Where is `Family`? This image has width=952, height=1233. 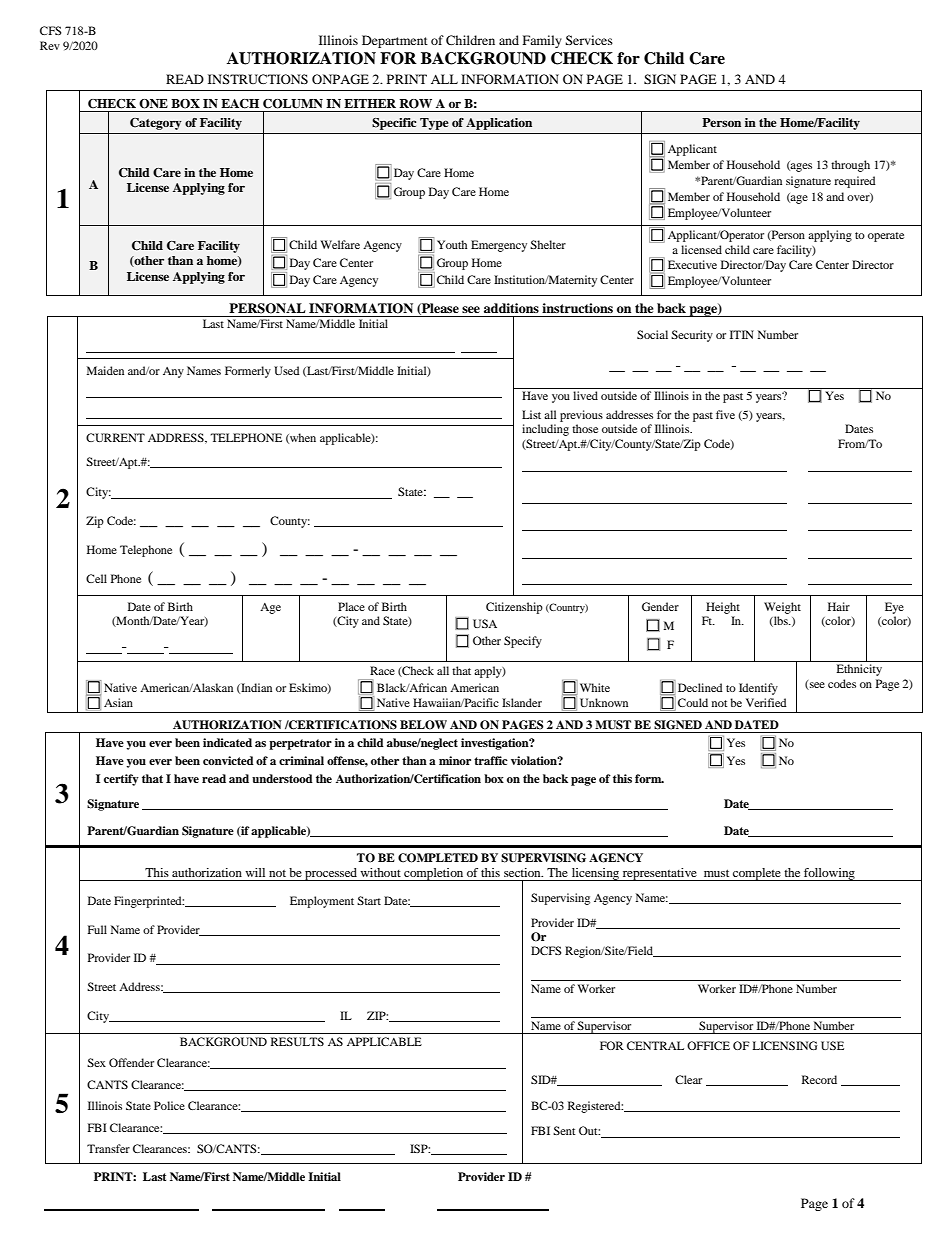
Family is located at coordinates (542, 41).
